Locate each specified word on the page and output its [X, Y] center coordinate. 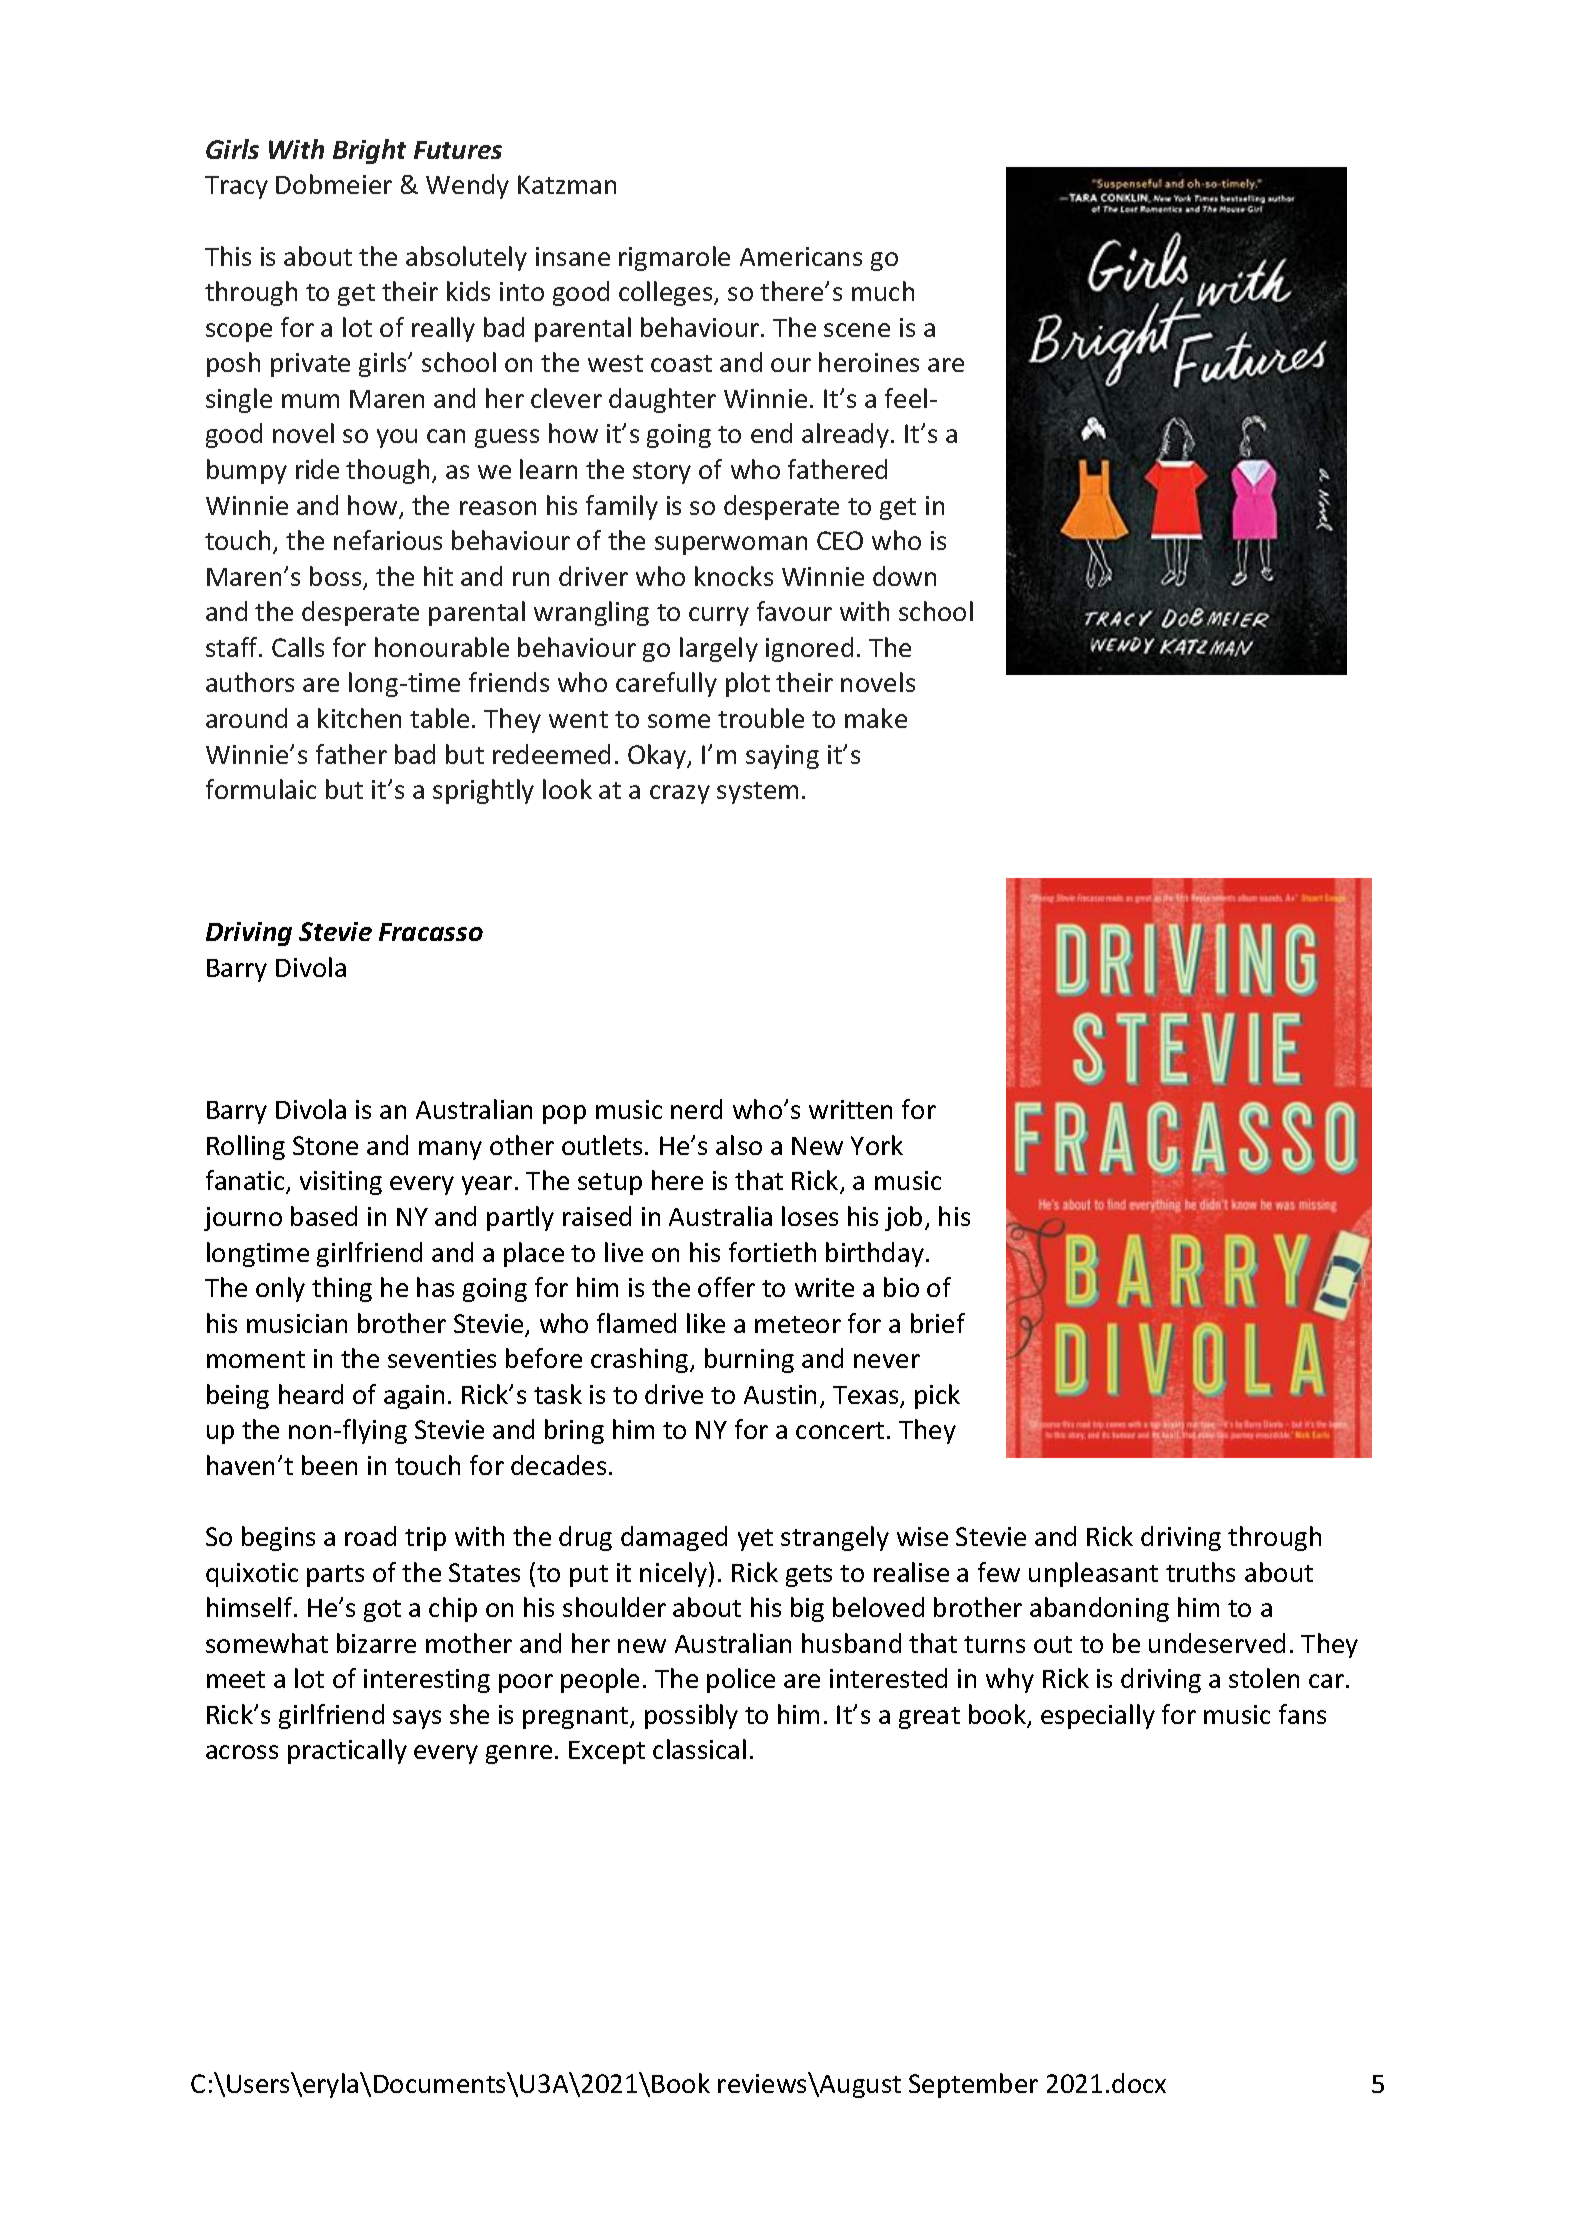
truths [1200, 1572]
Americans [801, 256]
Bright [369, 151]
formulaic [261, 789]
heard [311, 1394]
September [973, 2085]
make [876, 718]
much [883, 291]
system [757, 793]
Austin [780, 1394]
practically [347, 1751]
